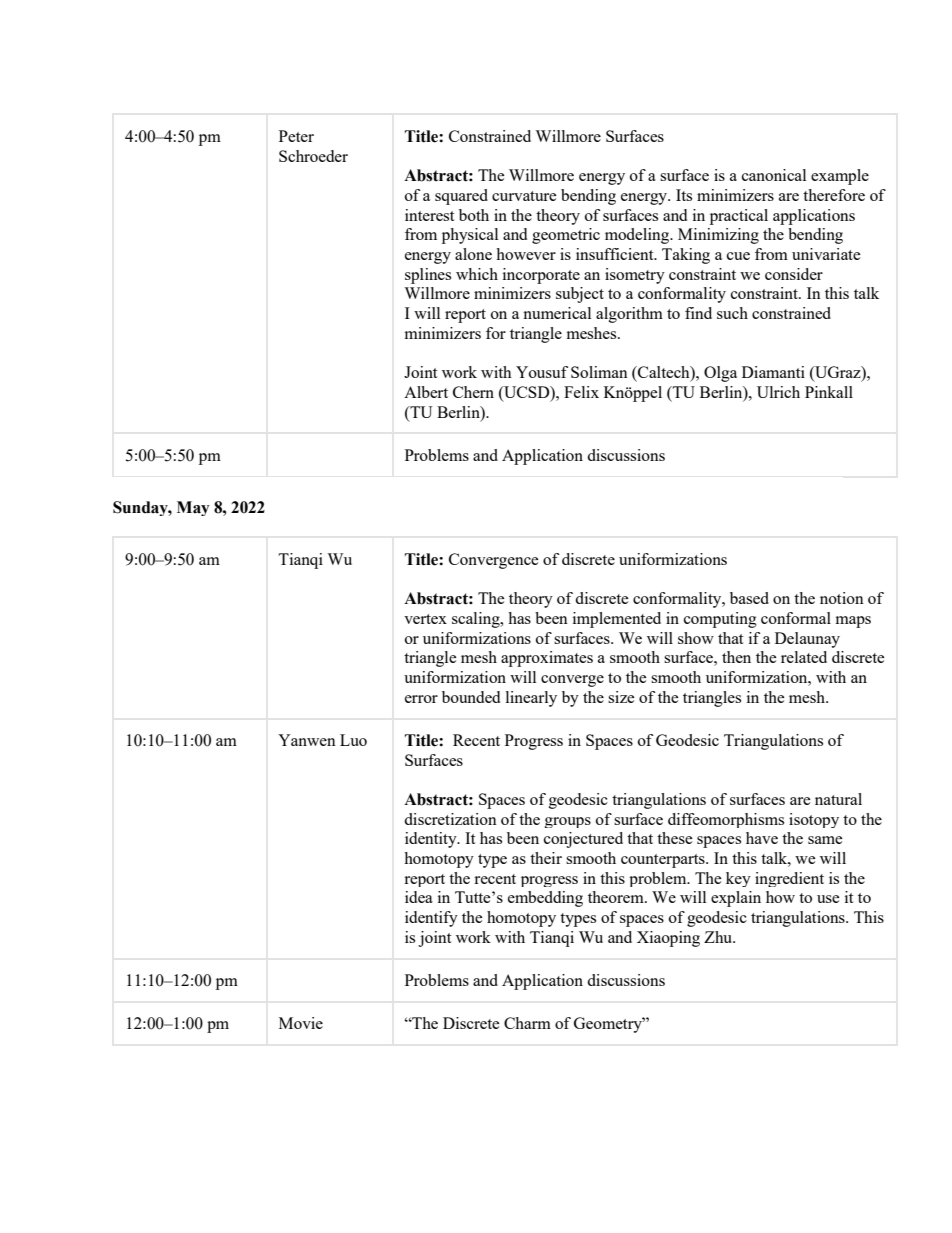  What do you see at coordinates (774, 175) in the screenshot?
I see `canonical` at bounding box center [774, 175].
